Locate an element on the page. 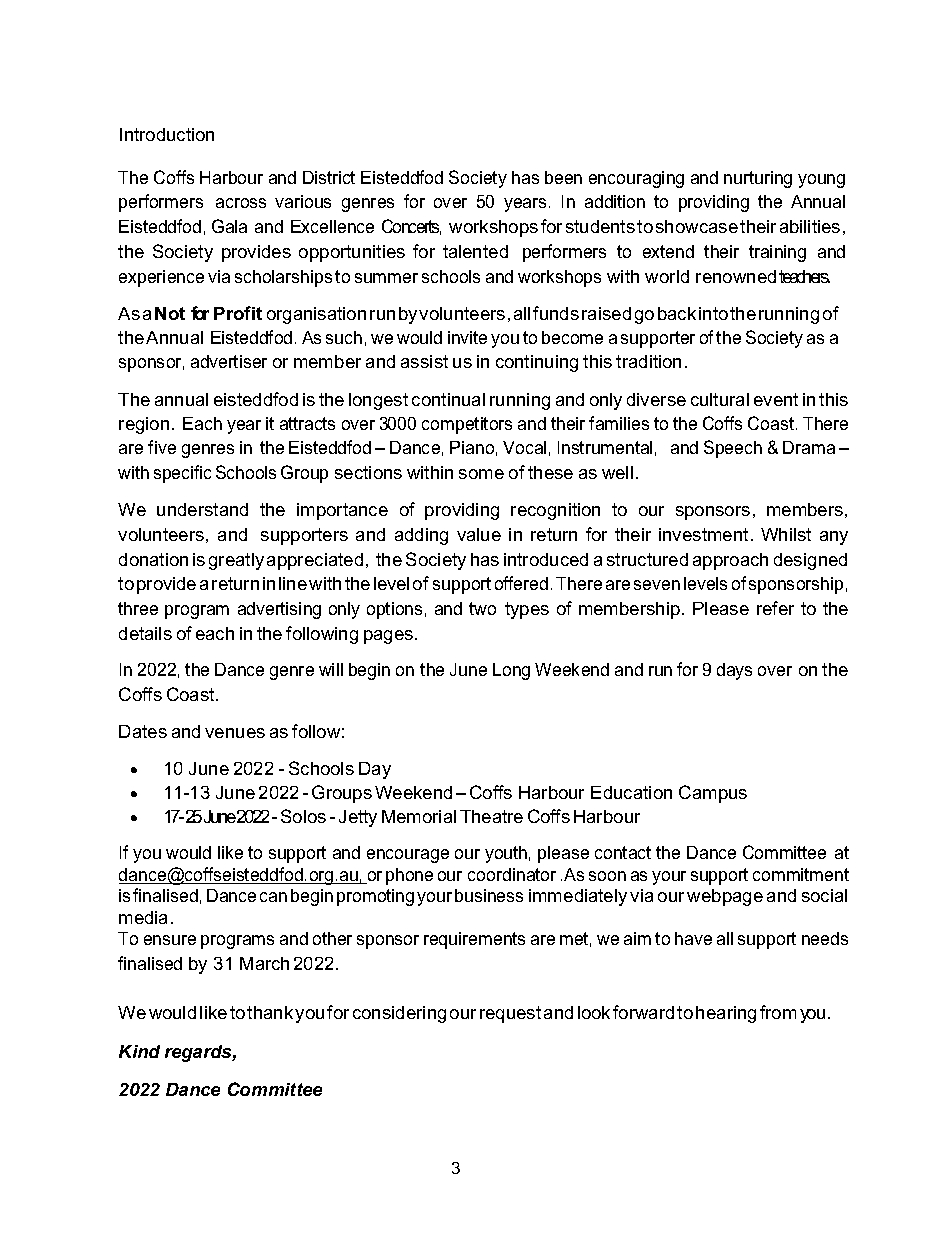 The width and height of the page is (952, 1233). across is located at coordinates (241, 203).
